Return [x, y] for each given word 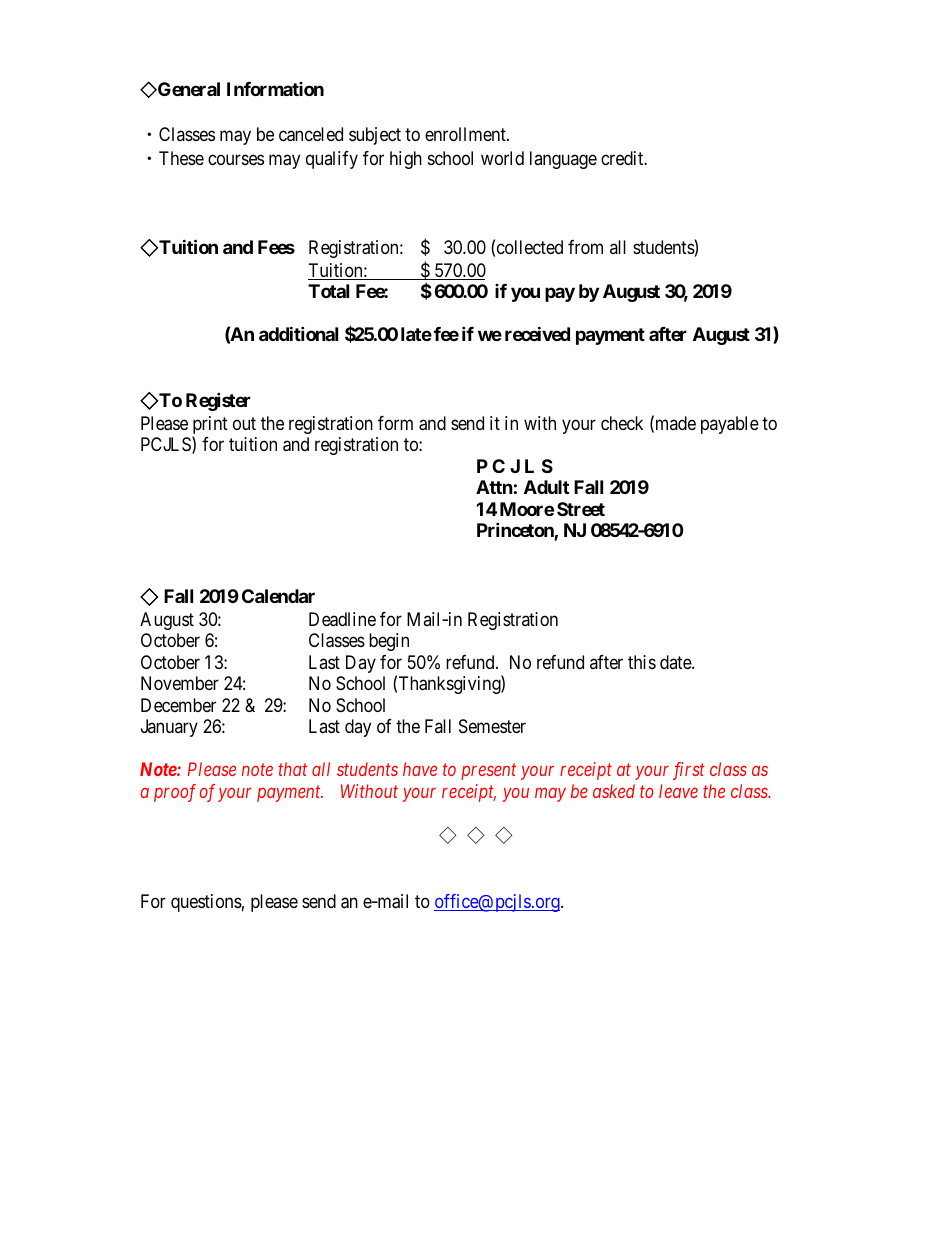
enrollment [466, 134]
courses [236, 160]
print [210, 426]
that [293, 769]
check [622, 423]
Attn [494, 487]
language [563, 160]
